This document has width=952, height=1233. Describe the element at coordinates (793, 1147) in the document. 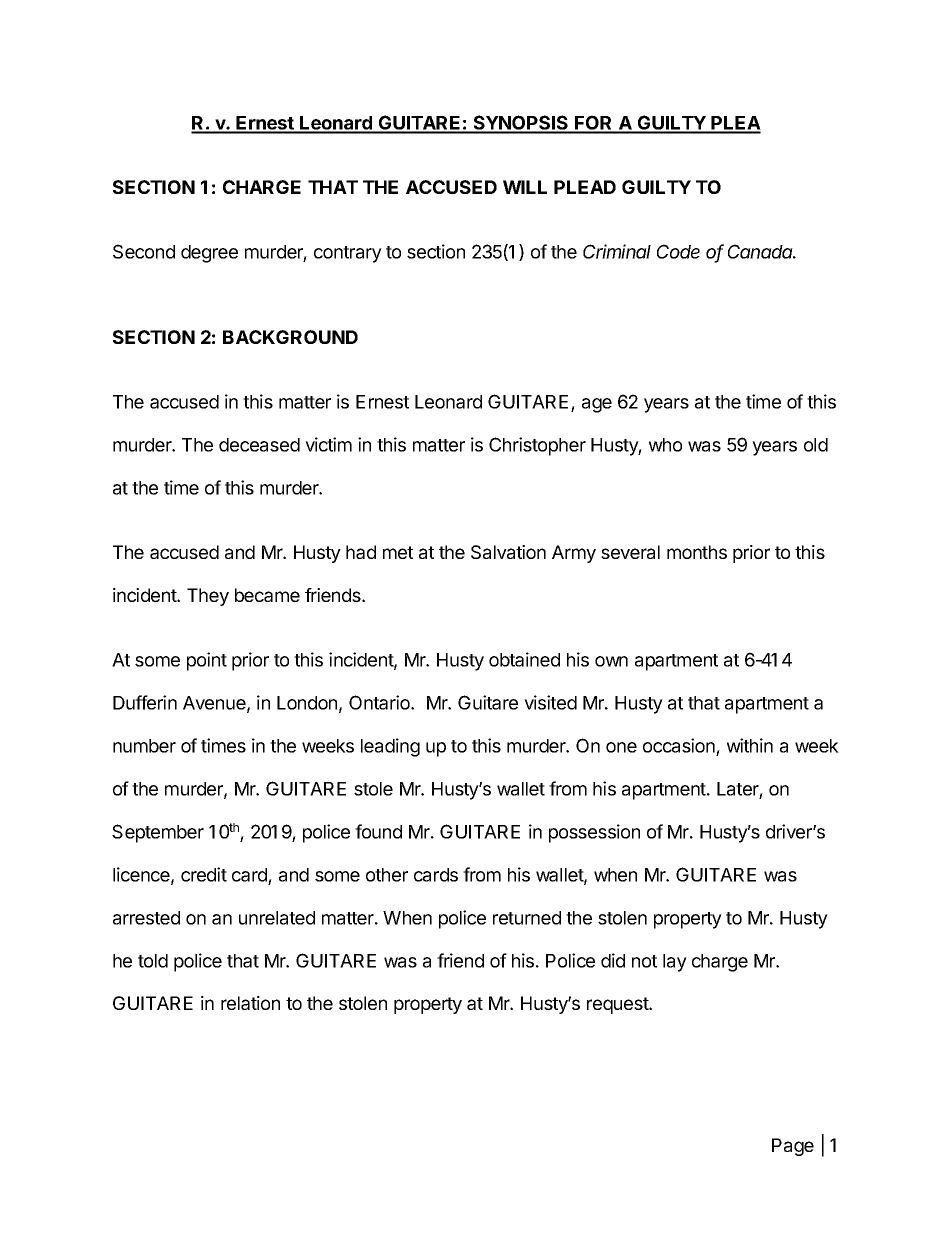

I see `Page` at that location.
